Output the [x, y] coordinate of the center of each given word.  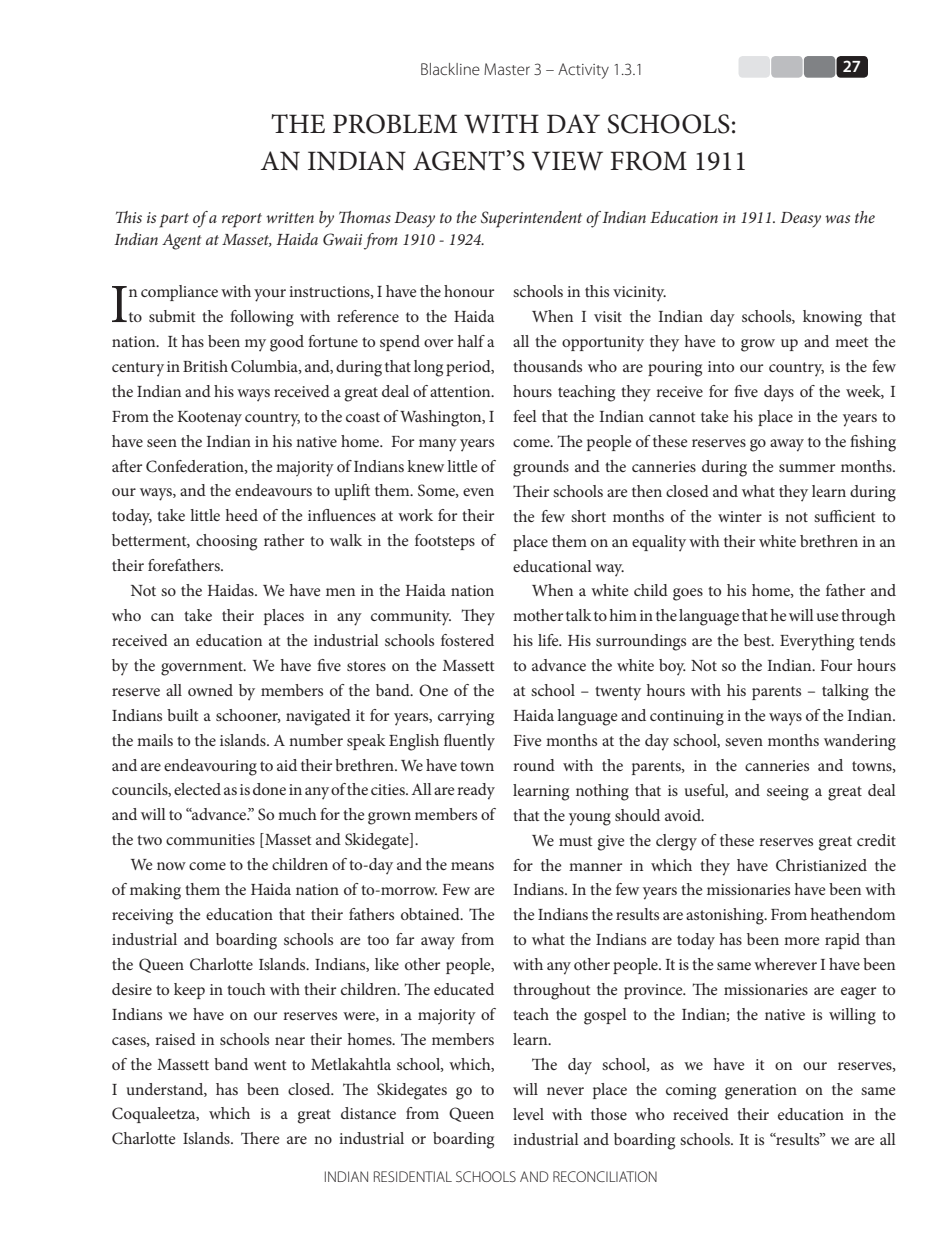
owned [210, 690]
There [260, 1138]
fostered [467, 640]
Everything [817, 642]
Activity [583, 71]
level [528, 1114]
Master [507, 69]
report [242, 220]
